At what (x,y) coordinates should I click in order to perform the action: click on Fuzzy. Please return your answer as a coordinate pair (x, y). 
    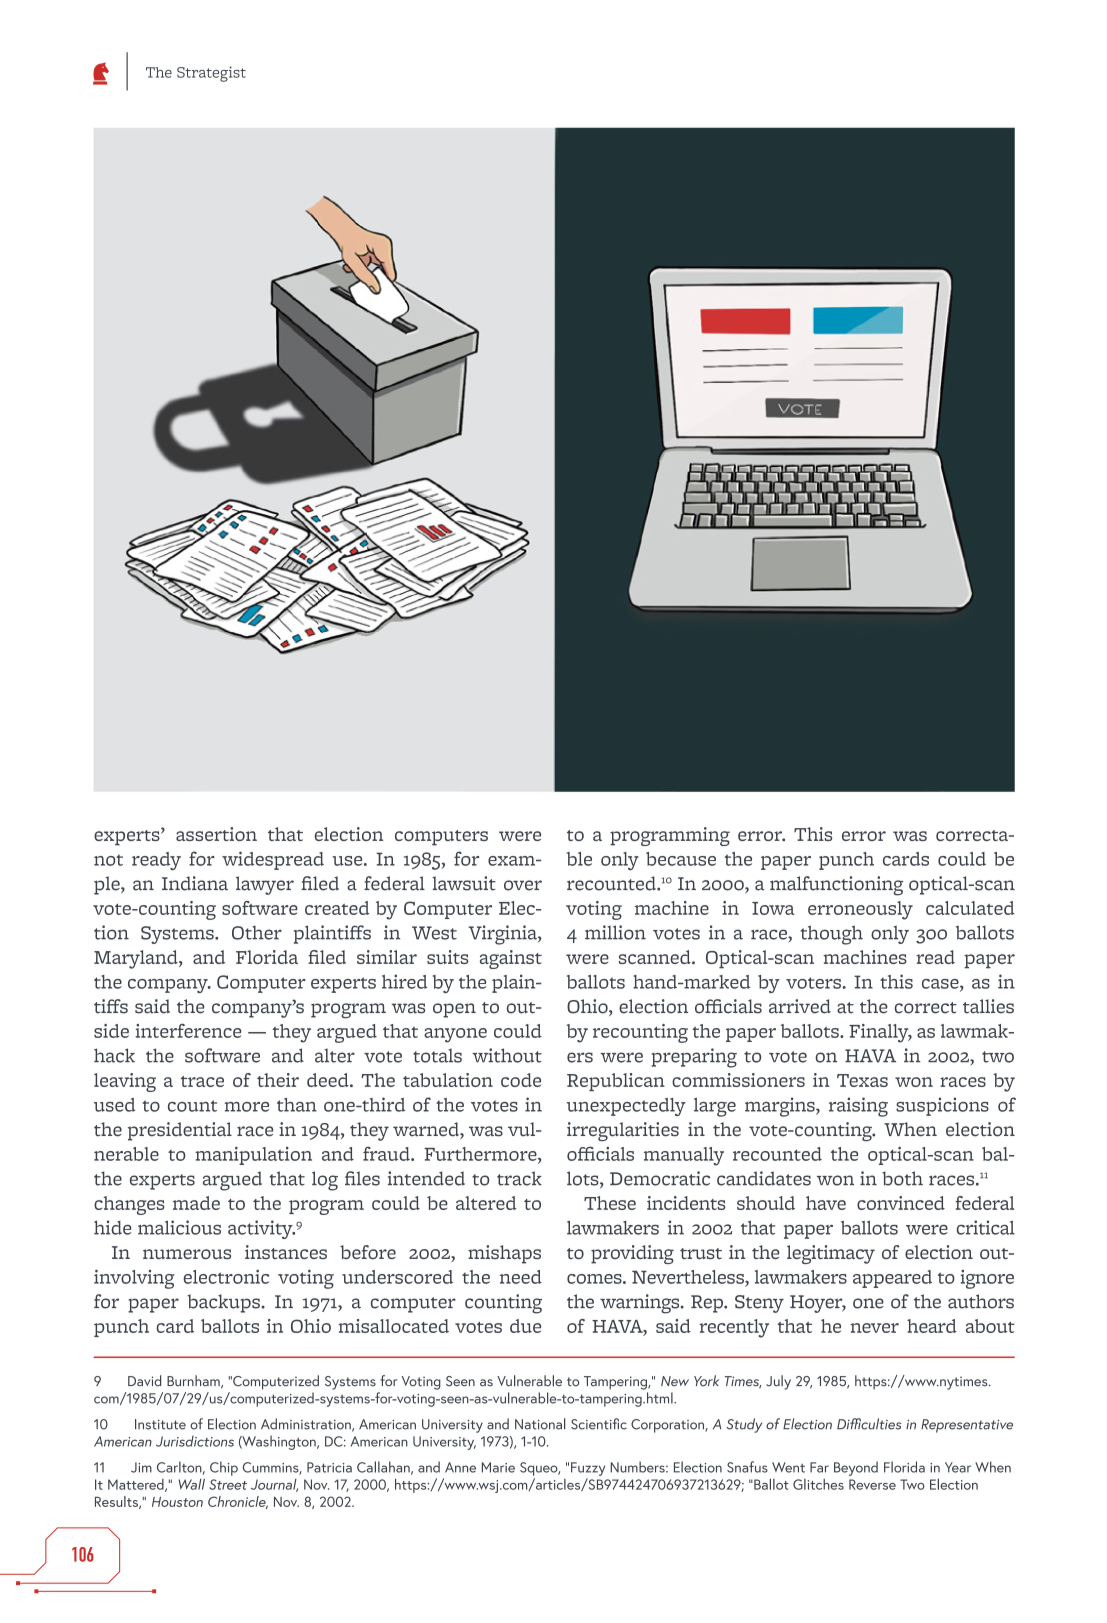
    Looking at the image, I should click on (588, 1469).
